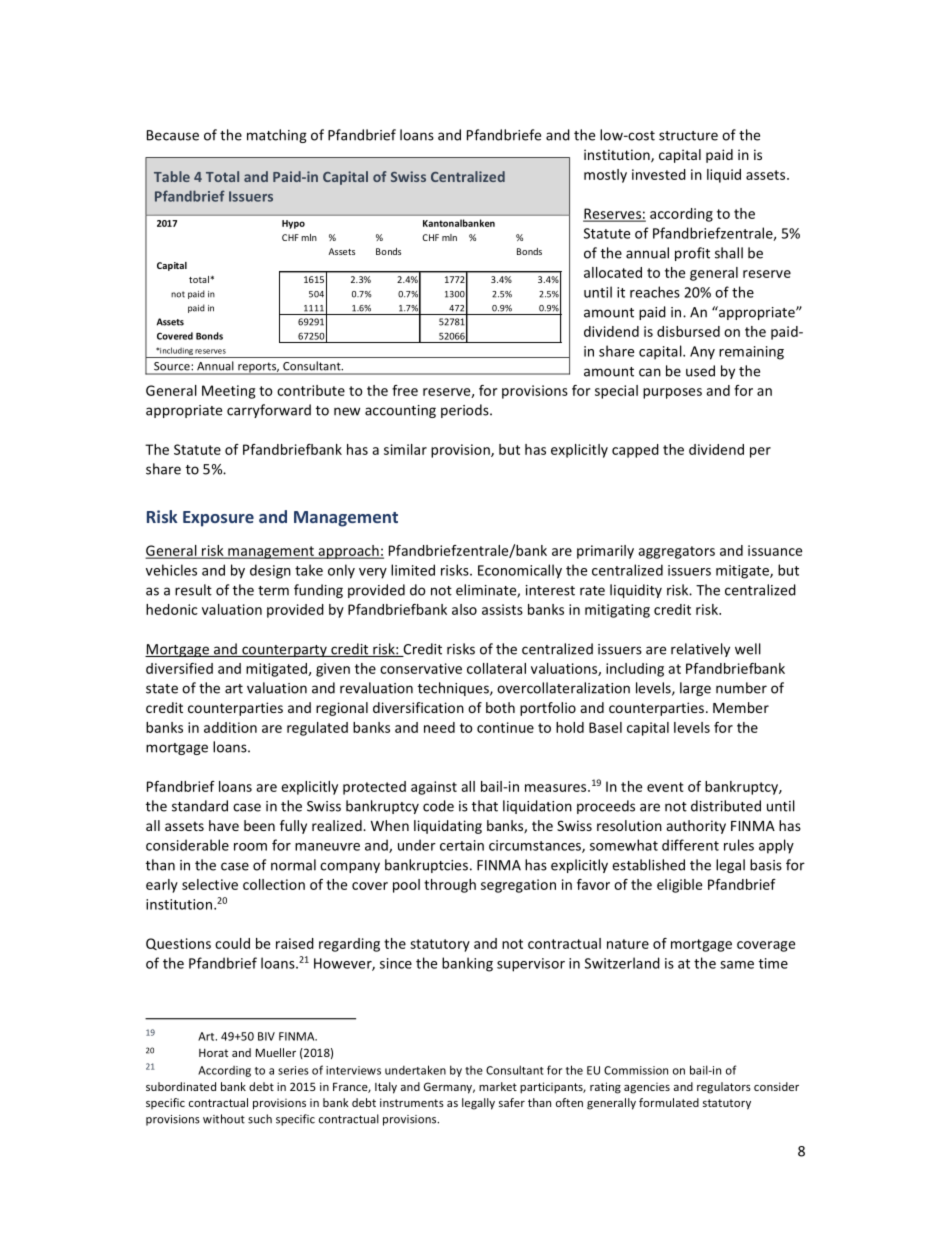 This page has width=952, height=1233. I want to click on mostly, so click(605, 176).
